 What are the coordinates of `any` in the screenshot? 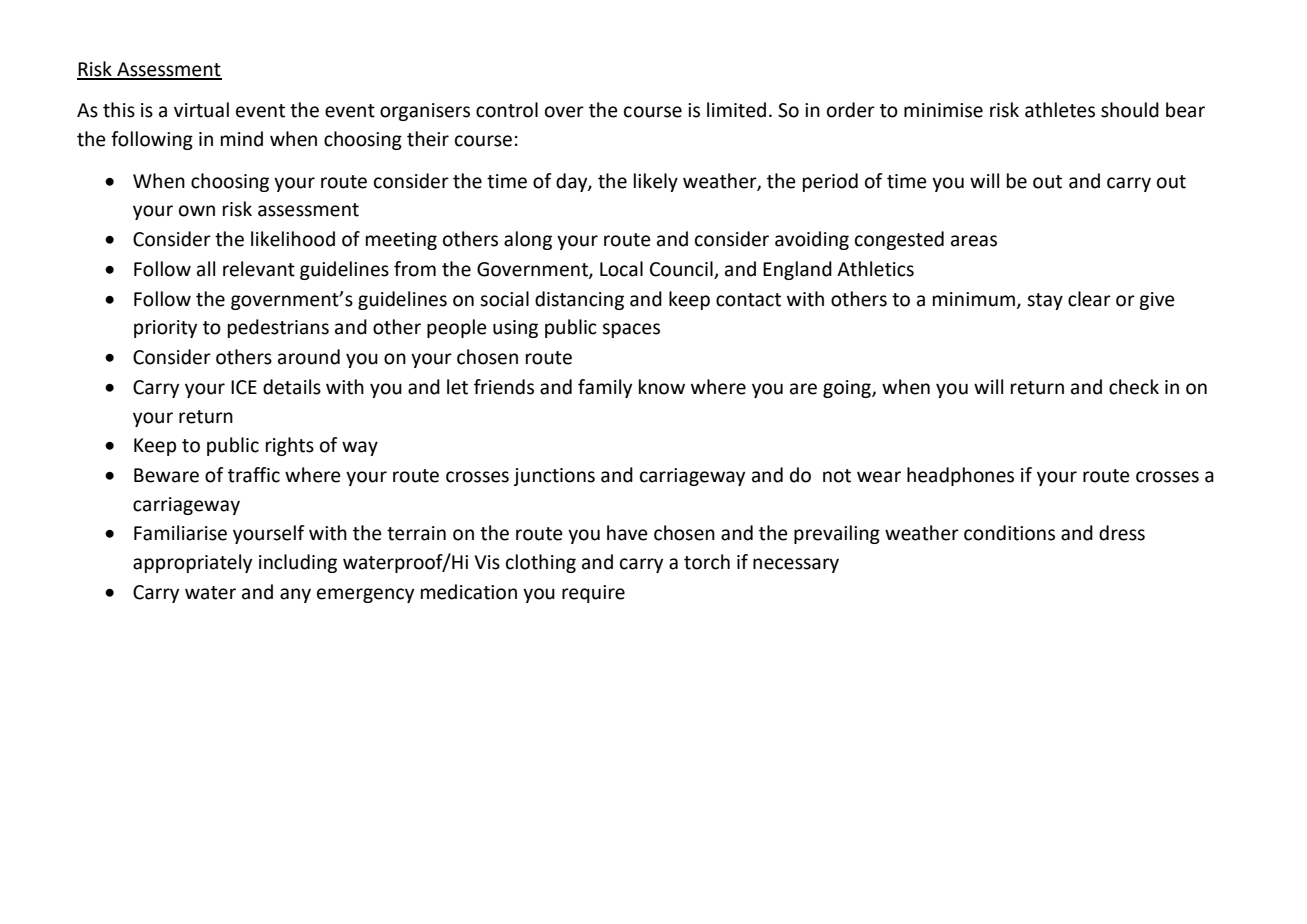 It's located at (295, 595).
